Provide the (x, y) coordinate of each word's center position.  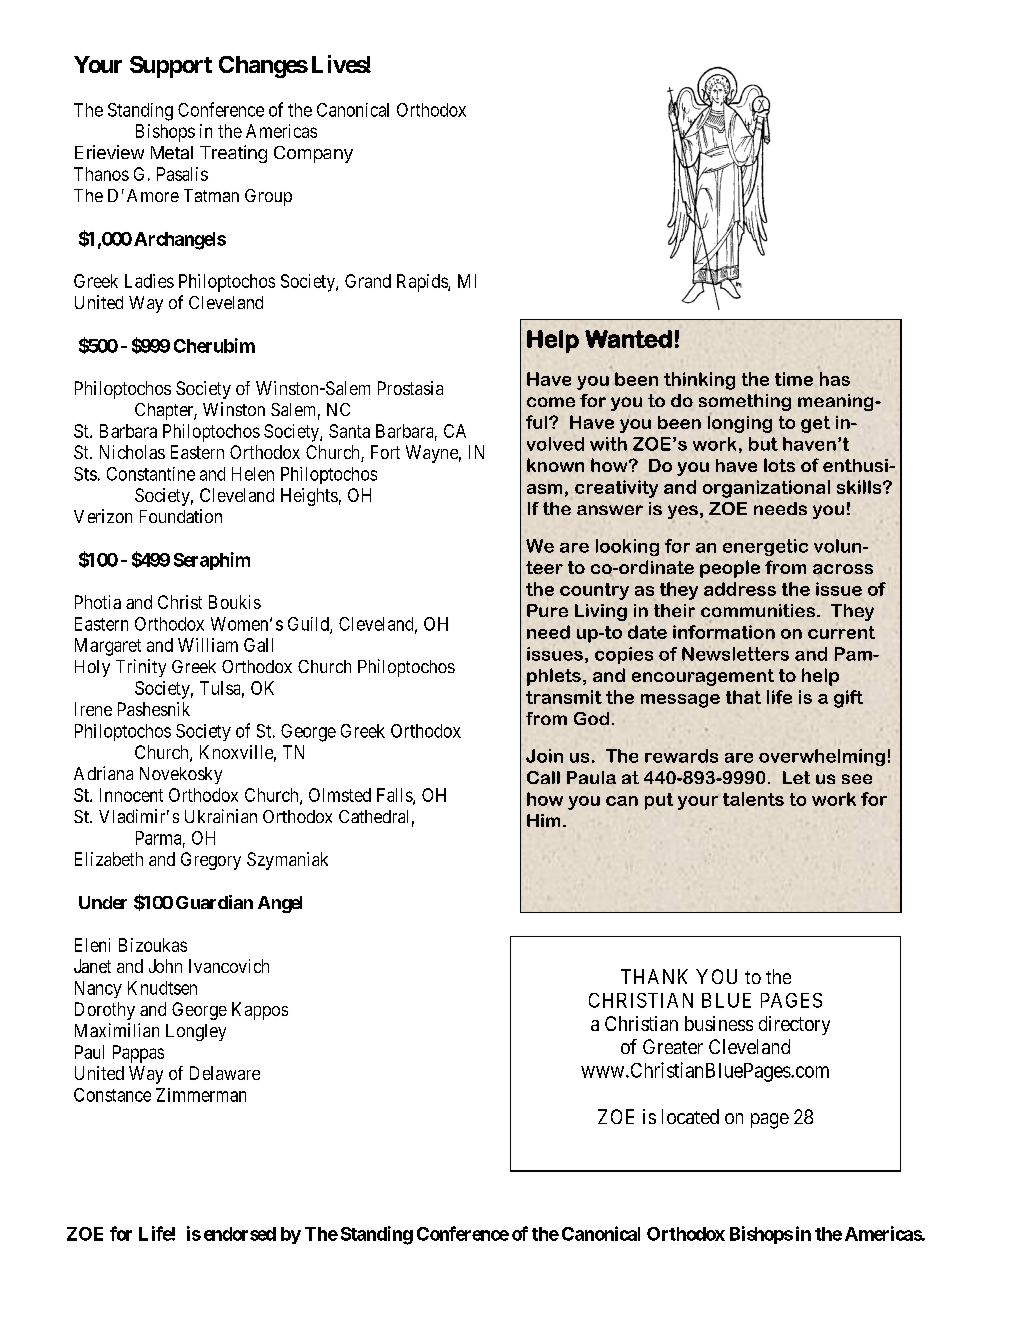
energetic (765, 547)
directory (794, 1025)
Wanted (628, 339)
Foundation (181, 516)
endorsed (240, 1234)
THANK (654, 976)
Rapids (423, 283)
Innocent (131, 795)
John (165, 966)
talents (753, 799)
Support (171, 67)
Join (544, 756)
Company (313, 154)
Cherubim (214, 345)
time (794, 379)
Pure (547, 610)
